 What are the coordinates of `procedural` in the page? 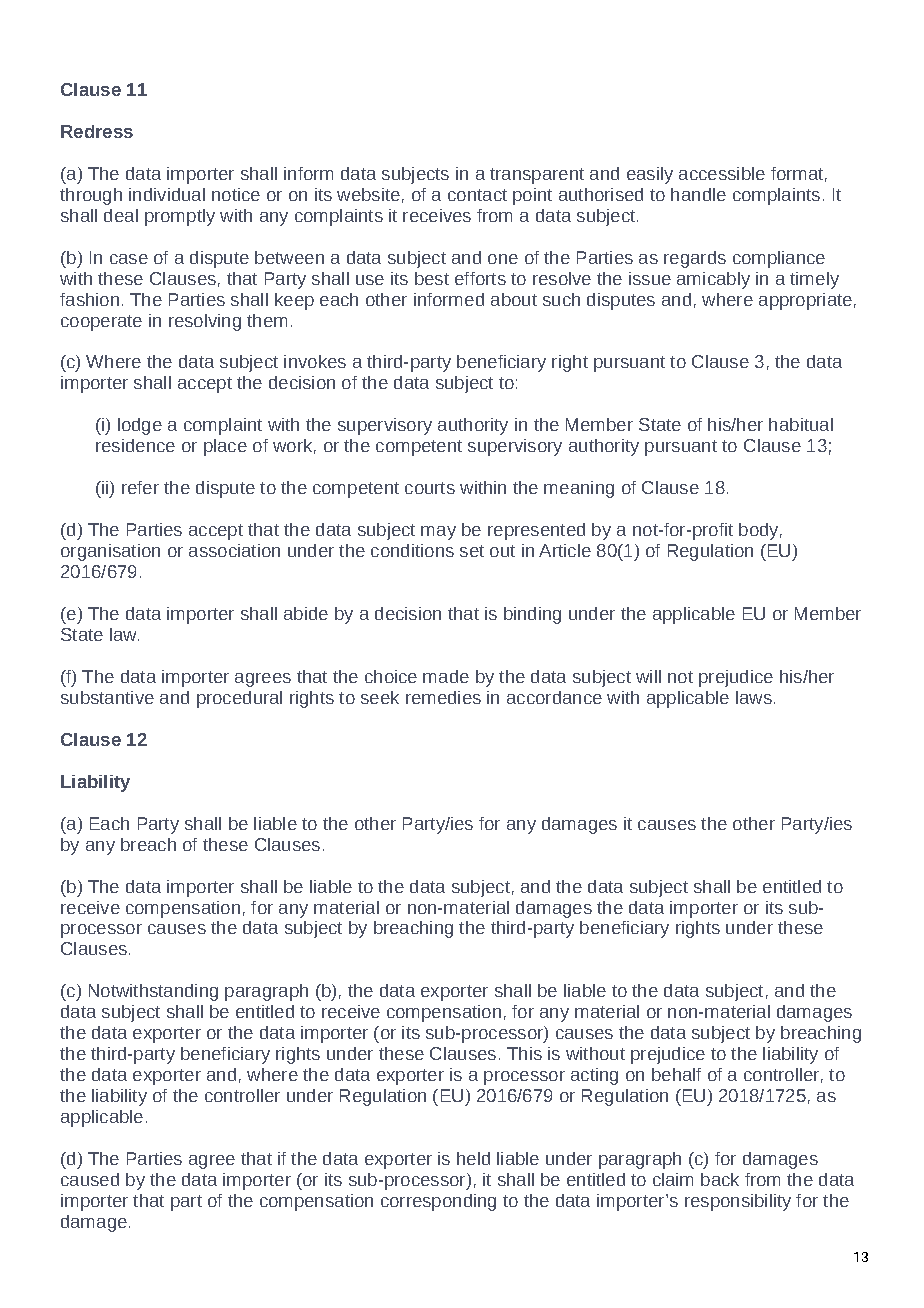 It's located at (239, 699).
